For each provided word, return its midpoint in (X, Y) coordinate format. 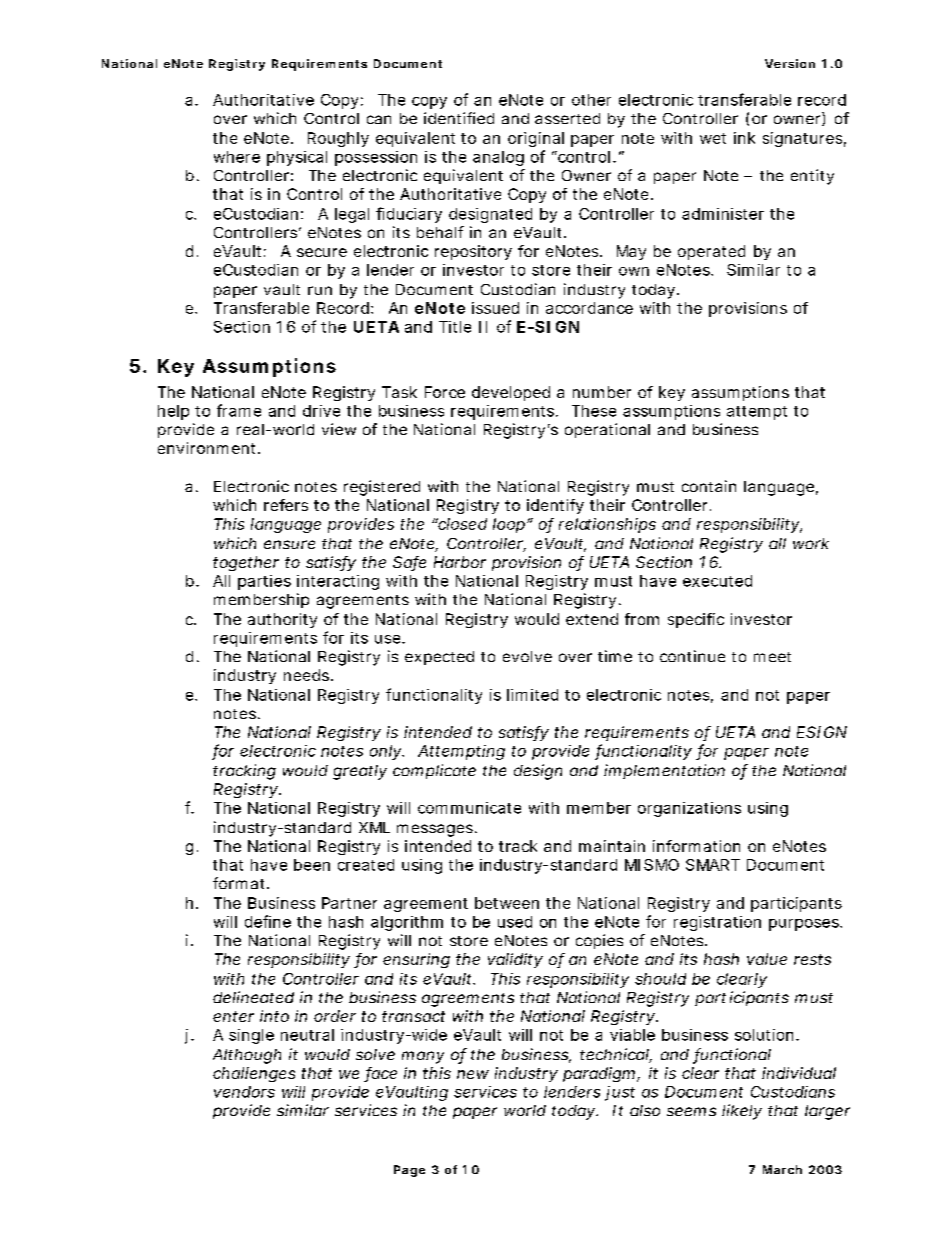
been (312, 865)
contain (709, 486)
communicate (469, 808)
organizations (689, 809)
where (237, 157)
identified (459, 118)
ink (744, 138)
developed (511, 393)
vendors (244, 1092)
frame (239, 410)
